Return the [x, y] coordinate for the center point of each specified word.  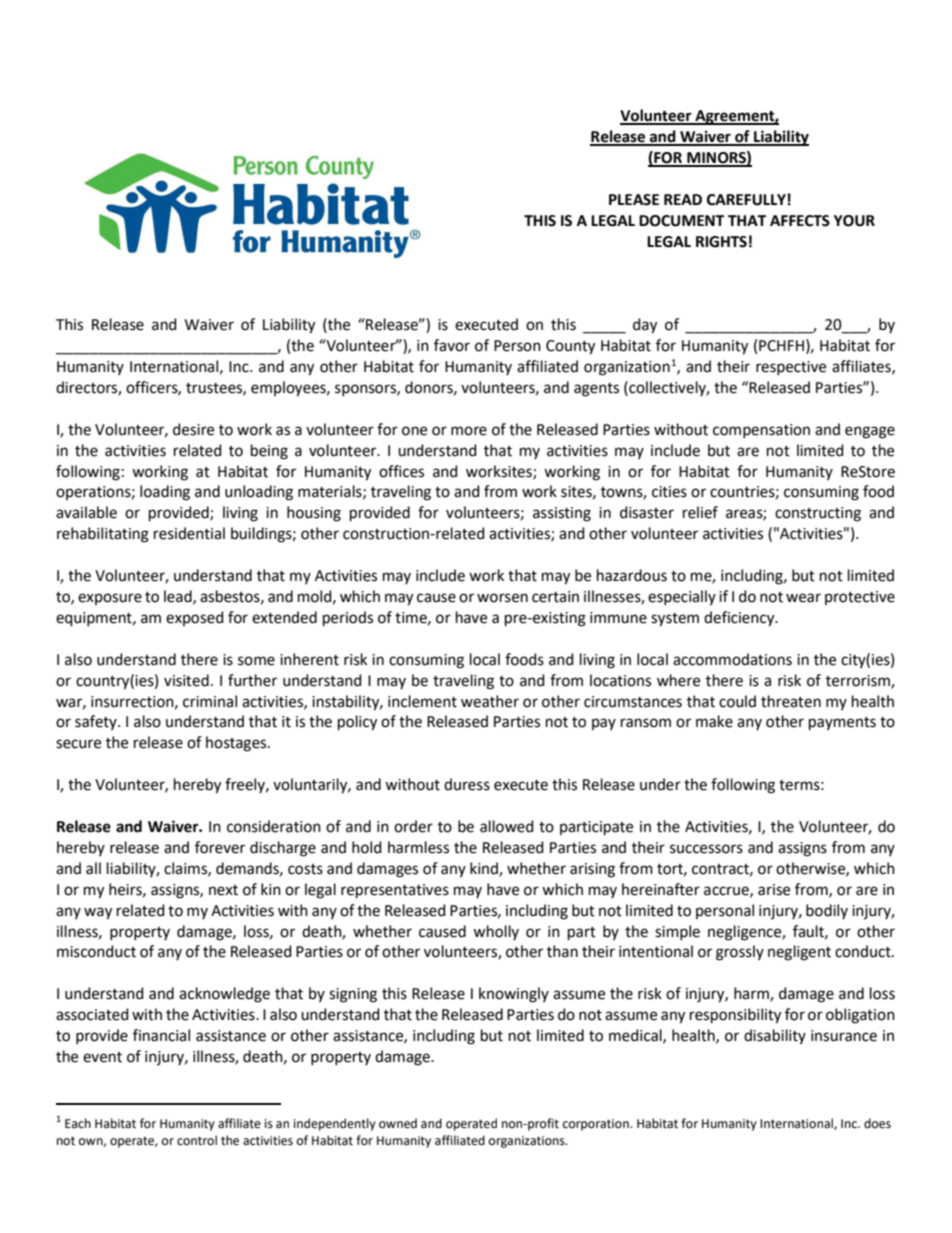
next [223, 890]
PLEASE [634, 200]
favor [452, 345]
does [877, 1123]
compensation [761, 431]
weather [490, 701]
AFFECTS [800, 221]
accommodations [732, 659]
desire [193, 429]
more [469, 431]
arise [774, 890]
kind [485, 869]
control [197, 1140]
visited [186, 680]
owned [398, 1123]
